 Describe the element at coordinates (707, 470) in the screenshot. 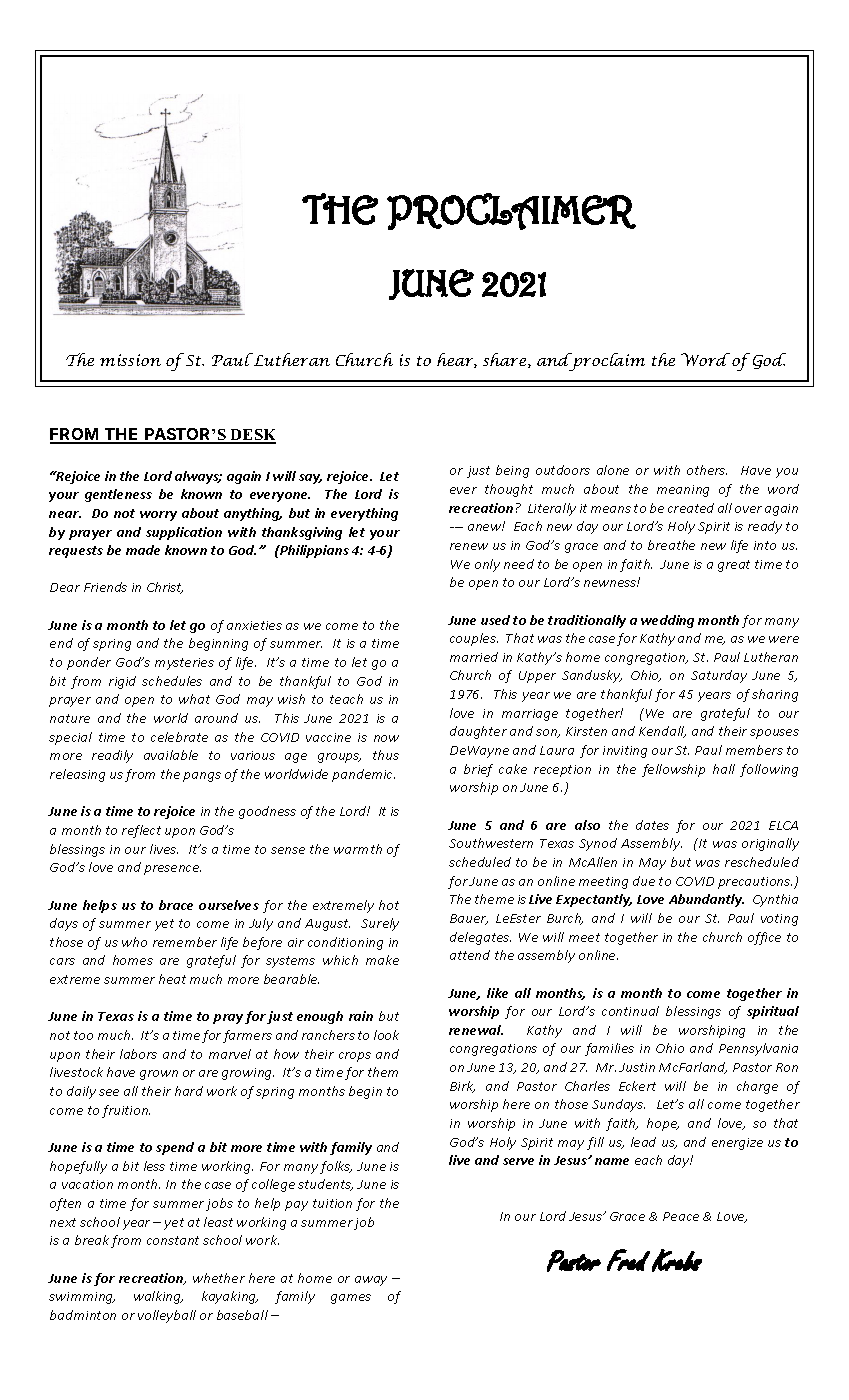

I see `others` at that location.
